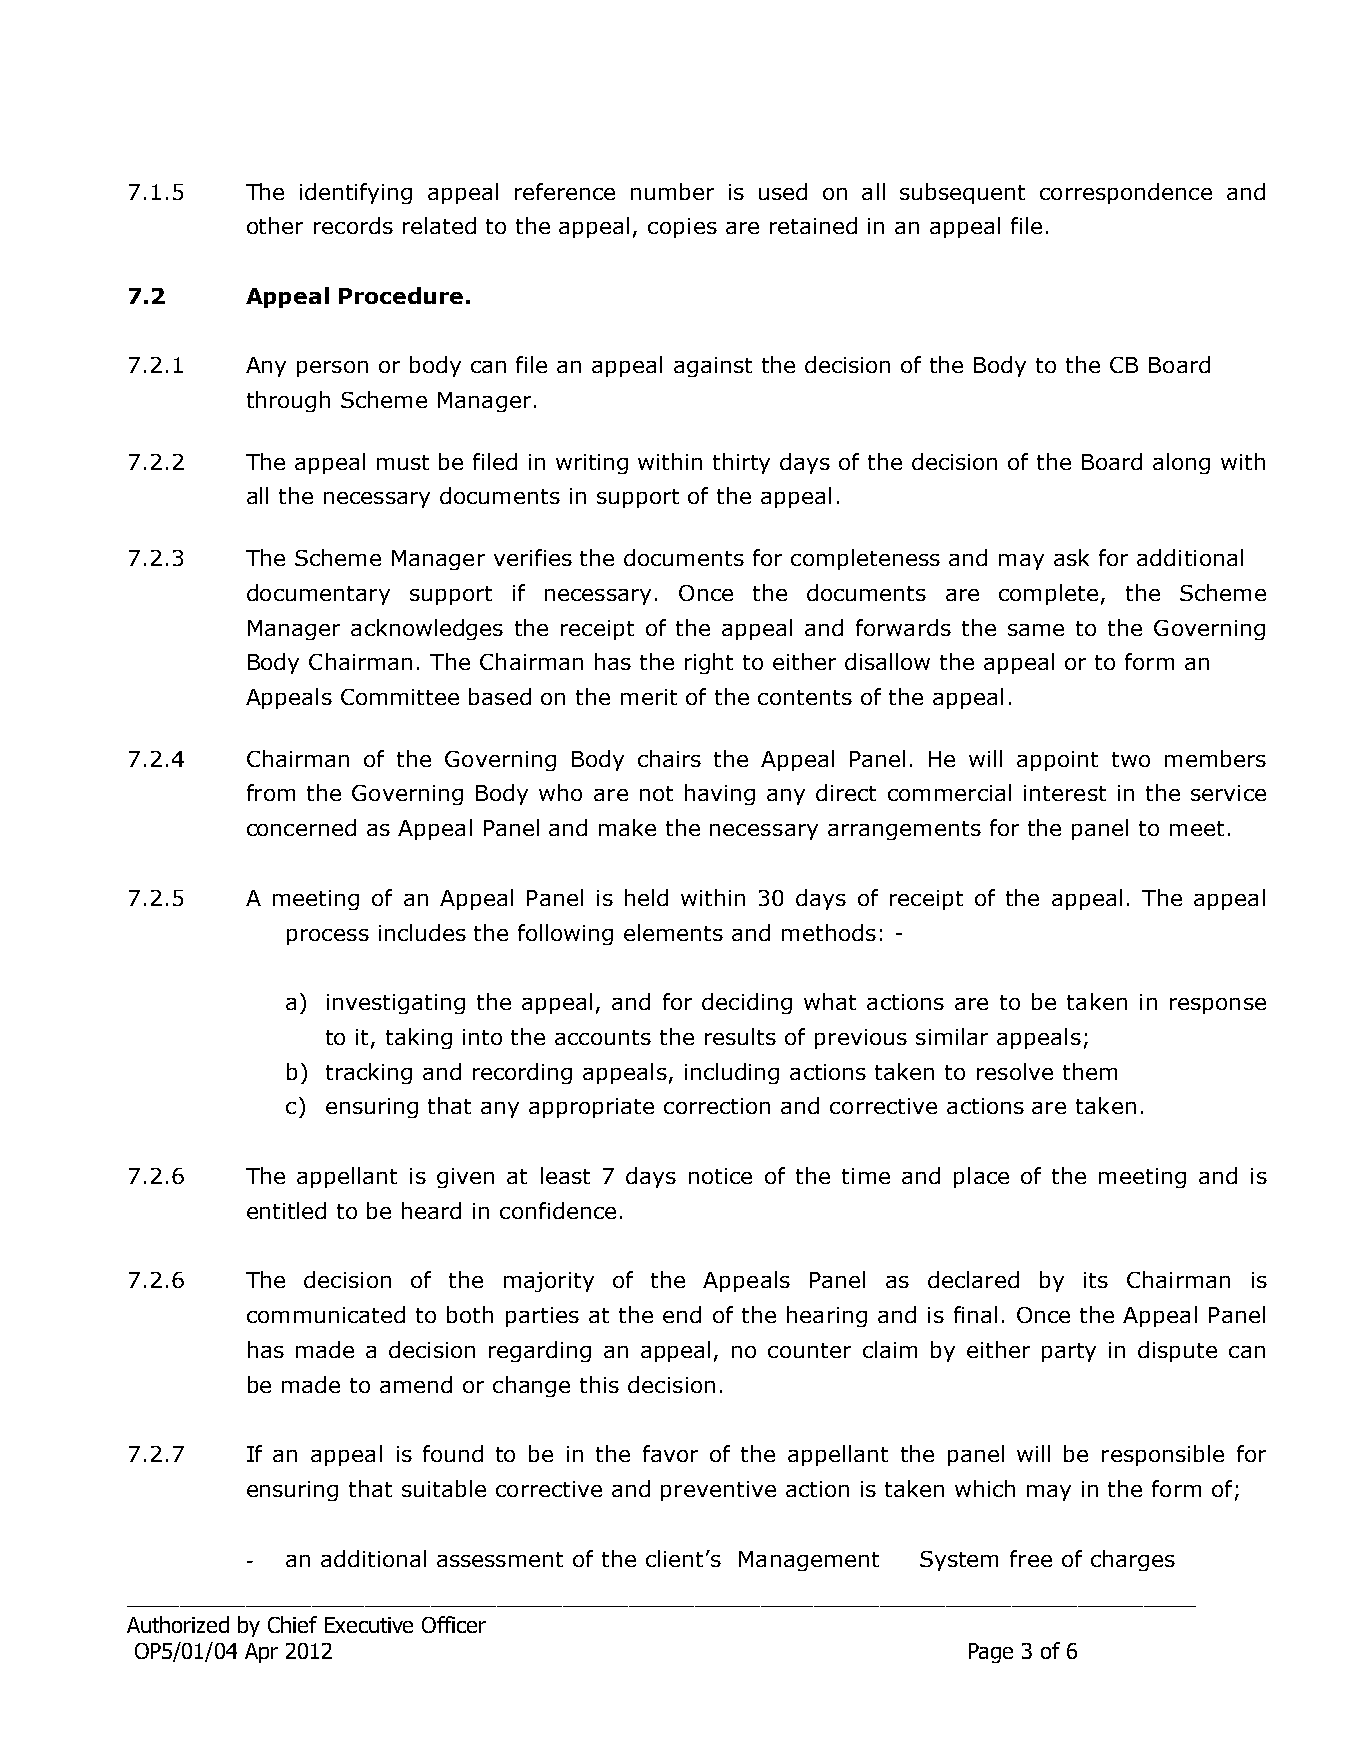 The image size is (1347, 1743). Describe the element at coordinates (1090, 1071) in the document. I see `them` at that location.
